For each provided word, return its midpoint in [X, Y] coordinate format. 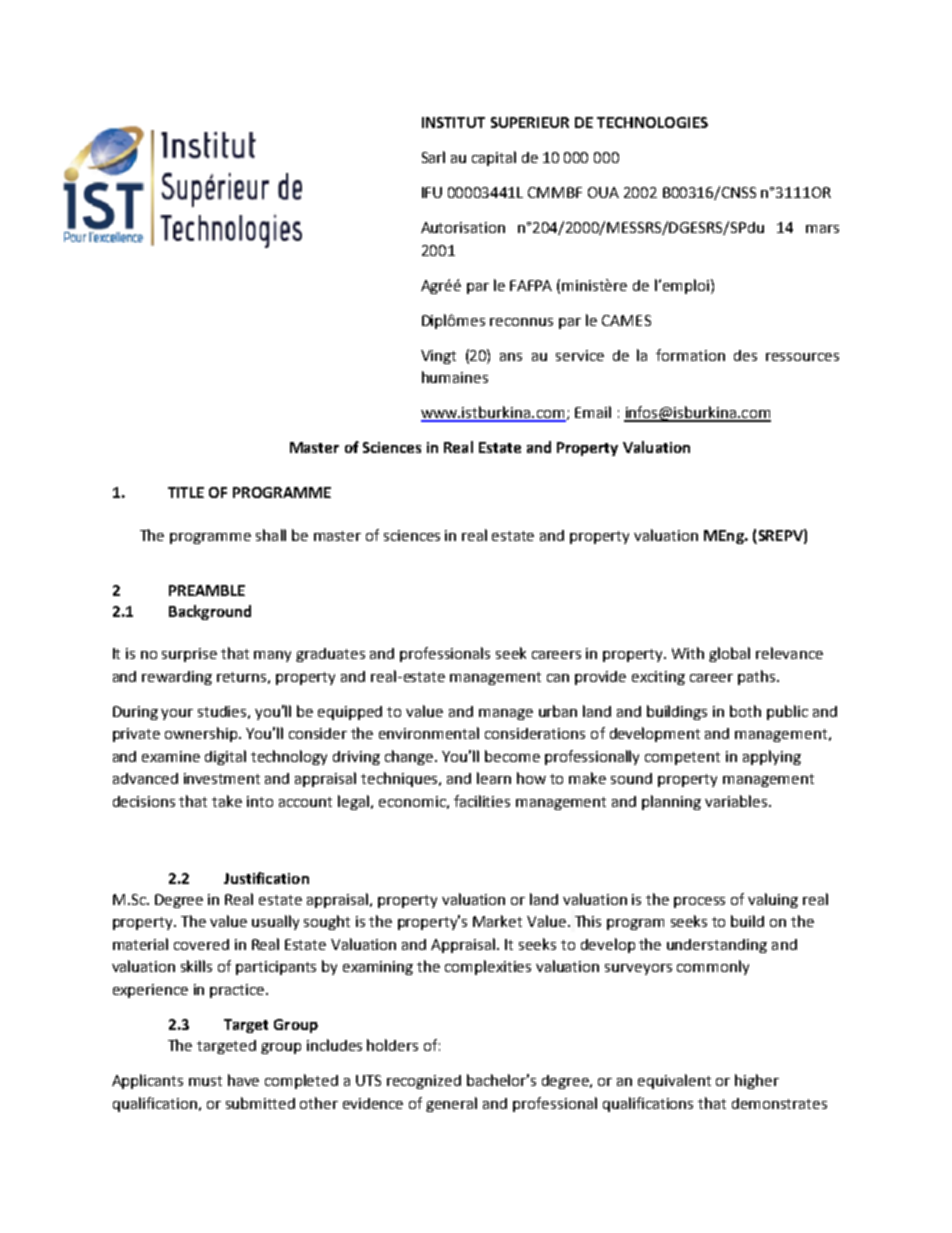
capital [494, 158]
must [205, 1081]
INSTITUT [453, 122]
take [227, 801]
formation [690, 355]
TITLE [186, 492]
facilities [482, 801]
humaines [455, 377]
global [729, 654]
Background [210, 612]
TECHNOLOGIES [652, 122]
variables [736, 801]
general [451, 1104]
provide [600, 678]
